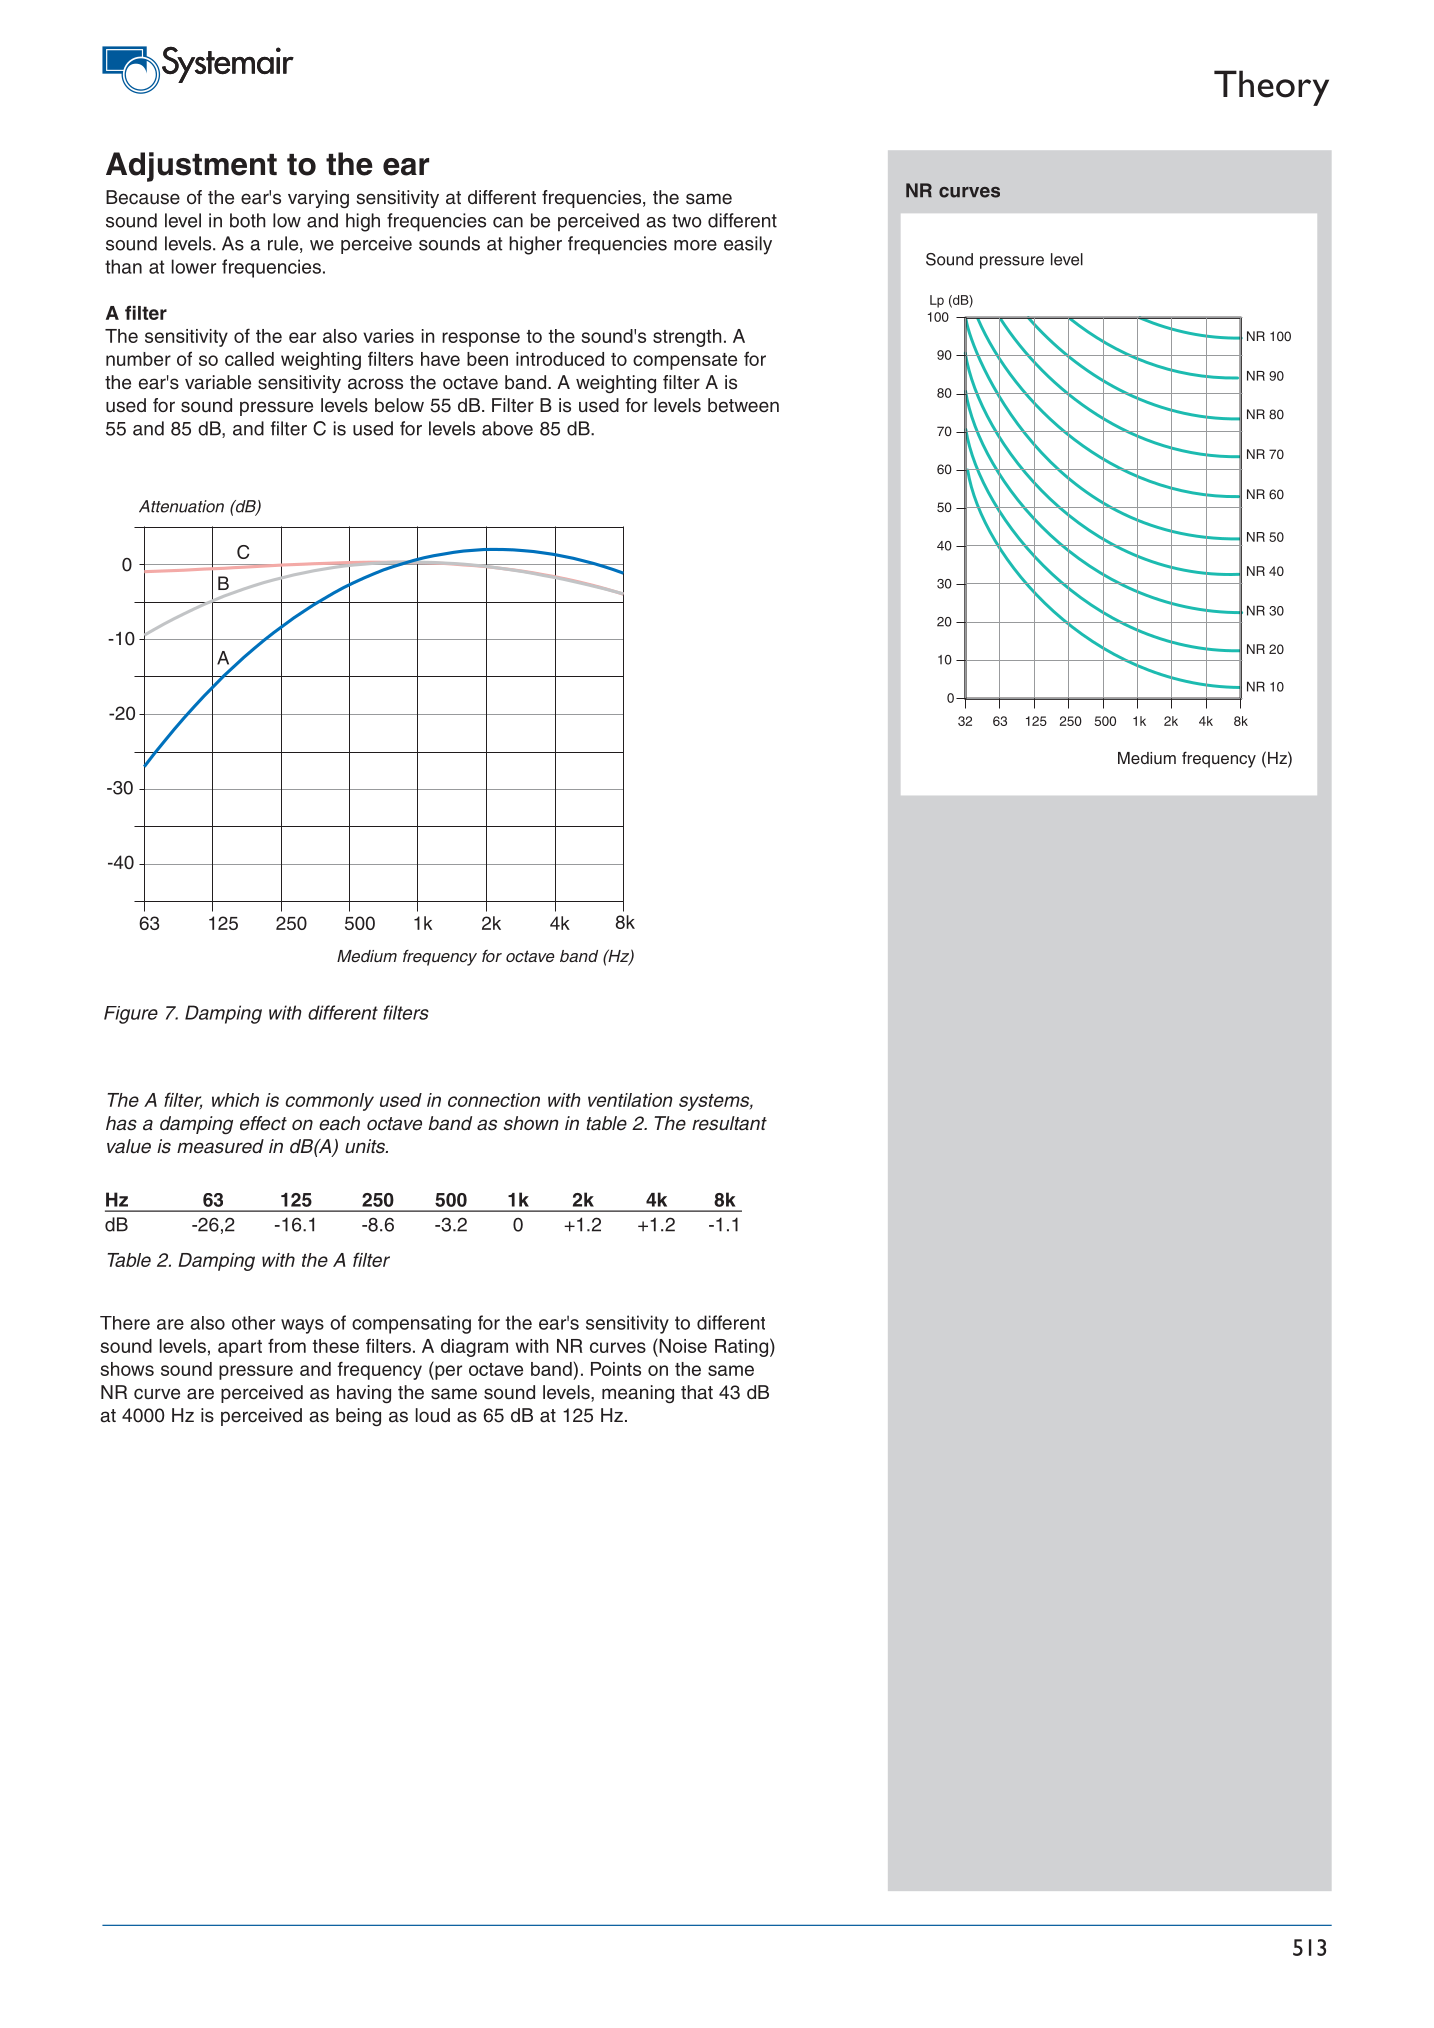 This screenshot has width=1434, height=2028. Describe the element at coordinates (687, 221) in the screenshot. I see `two` at that location.
